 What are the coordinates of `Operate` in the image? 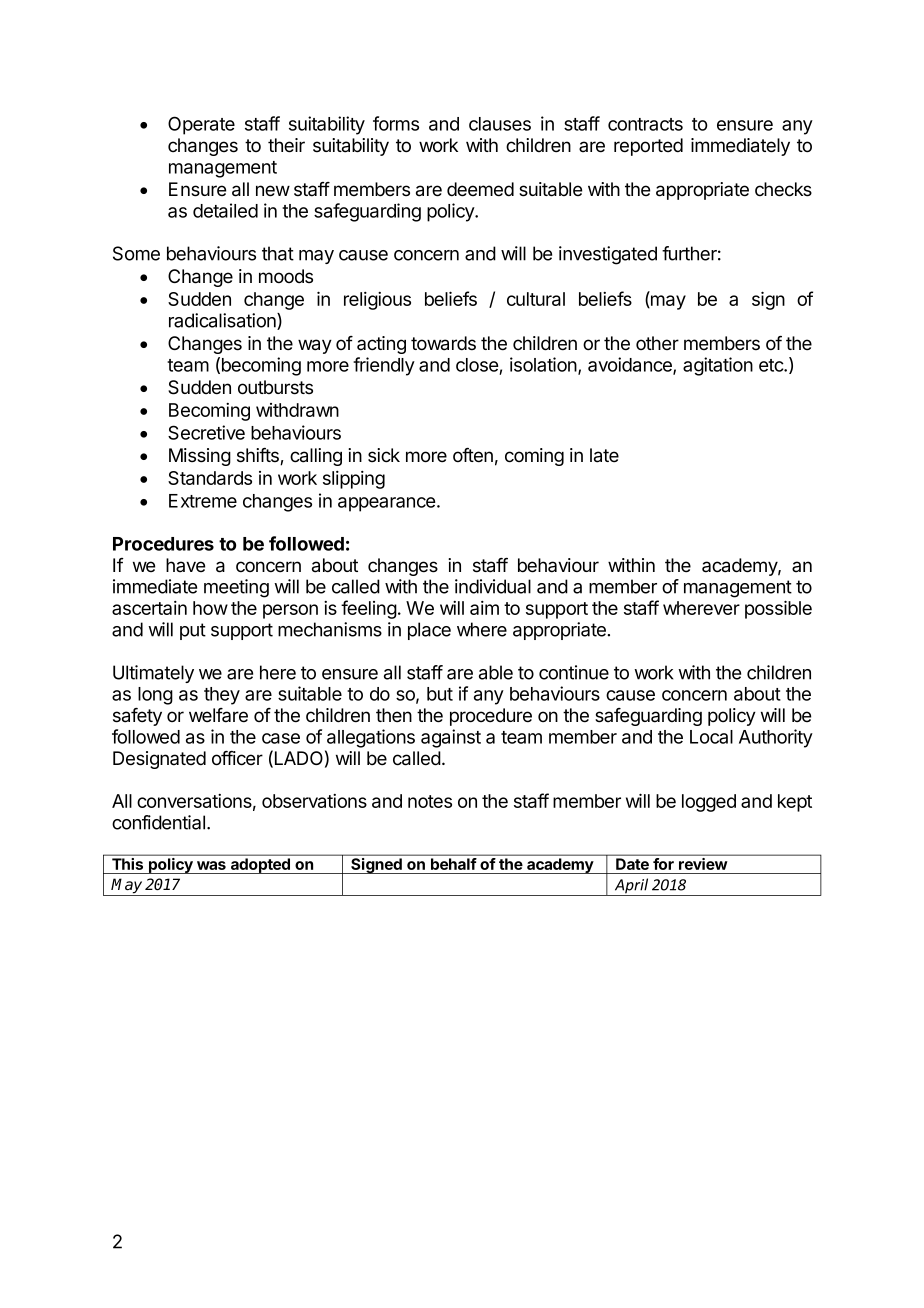 It's located at (201, 125).
